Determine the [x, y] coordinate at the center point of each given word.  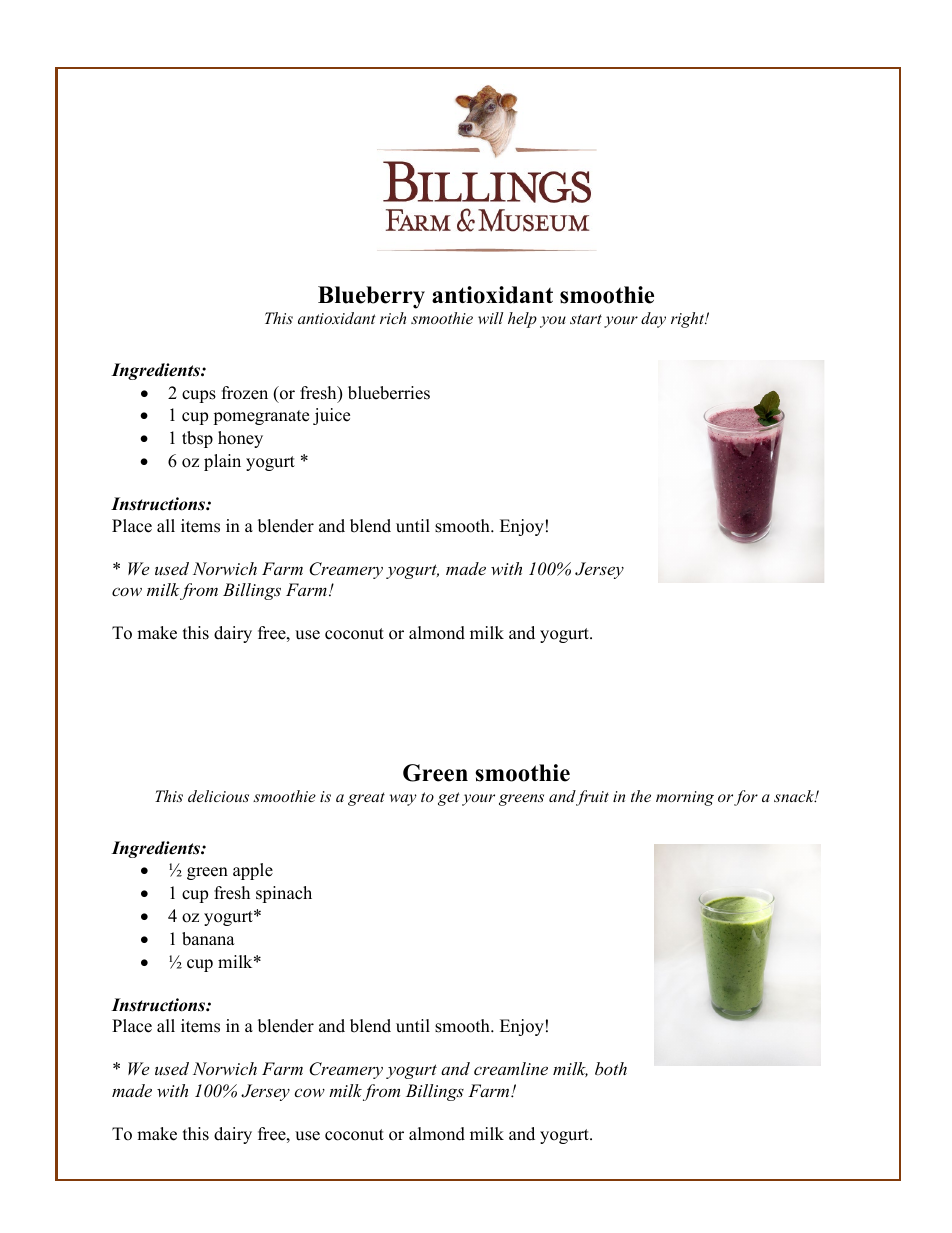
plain [222, 462]
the [641, 796]
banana [208, 939]
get [449, 799]
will [491, 318]
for [746, 798]
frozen [245, 393]
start [586, 319]
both [611, 1068]
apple [253, 871]
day [653, 320]
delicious [218, 796]
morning [685, 798]
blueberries [389, 393]
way [403, 800]
